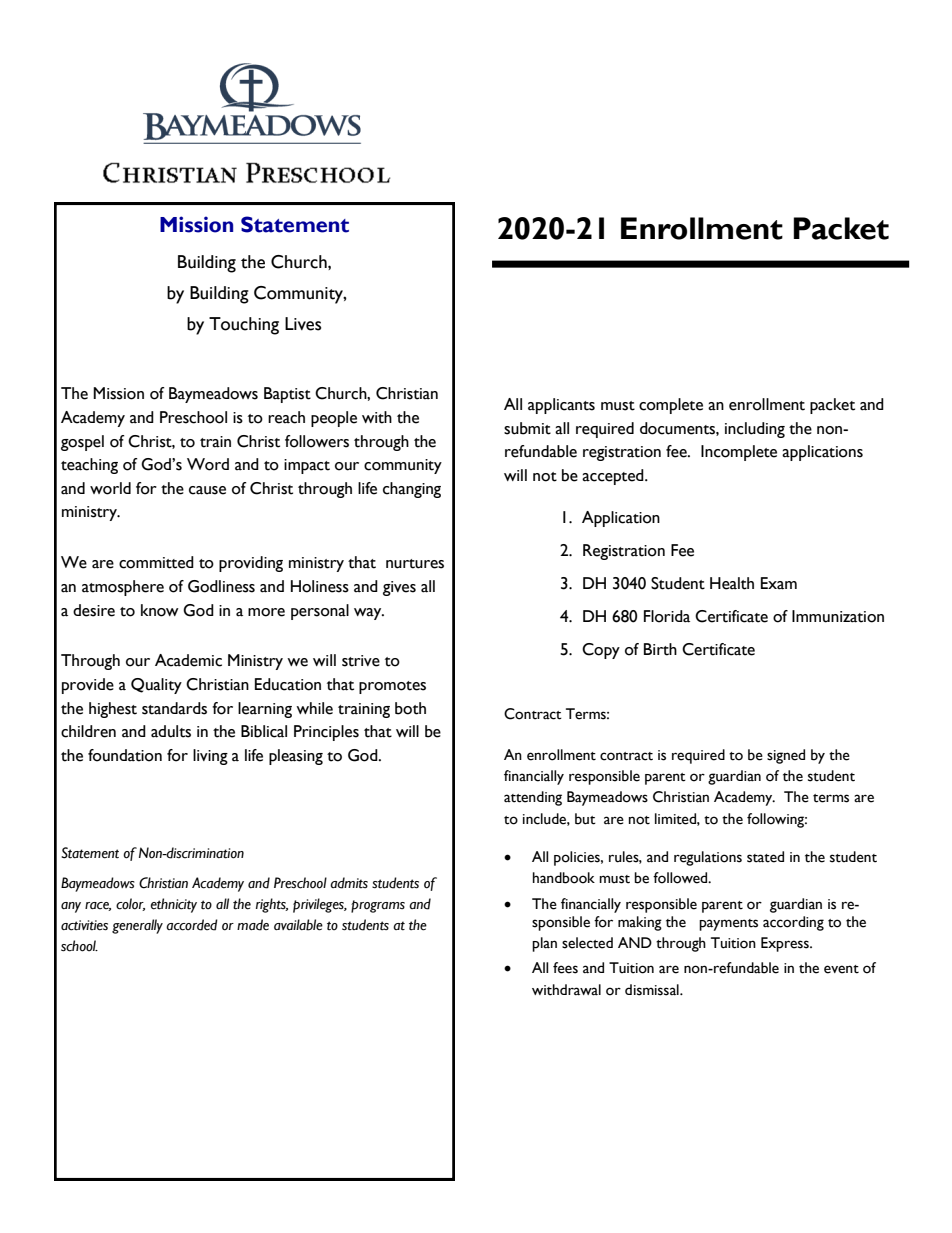 This document has height=1233, width=952. I want to click on Express, so click(786, 944).
